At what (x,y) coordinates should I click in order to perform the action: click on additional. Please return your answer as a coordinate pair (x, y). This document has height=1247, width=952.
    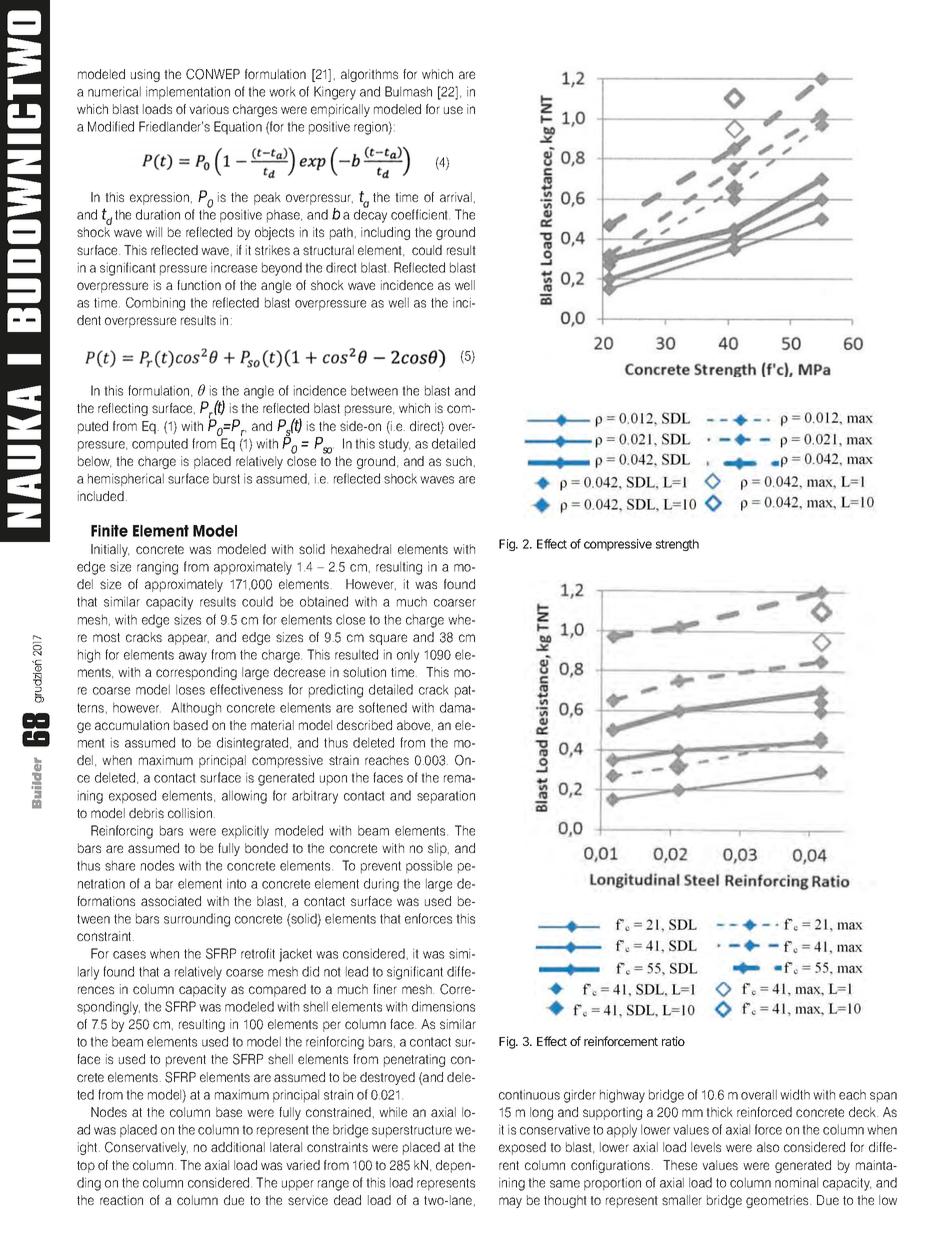
    Looking at the image, I should click on (238, 1147).
